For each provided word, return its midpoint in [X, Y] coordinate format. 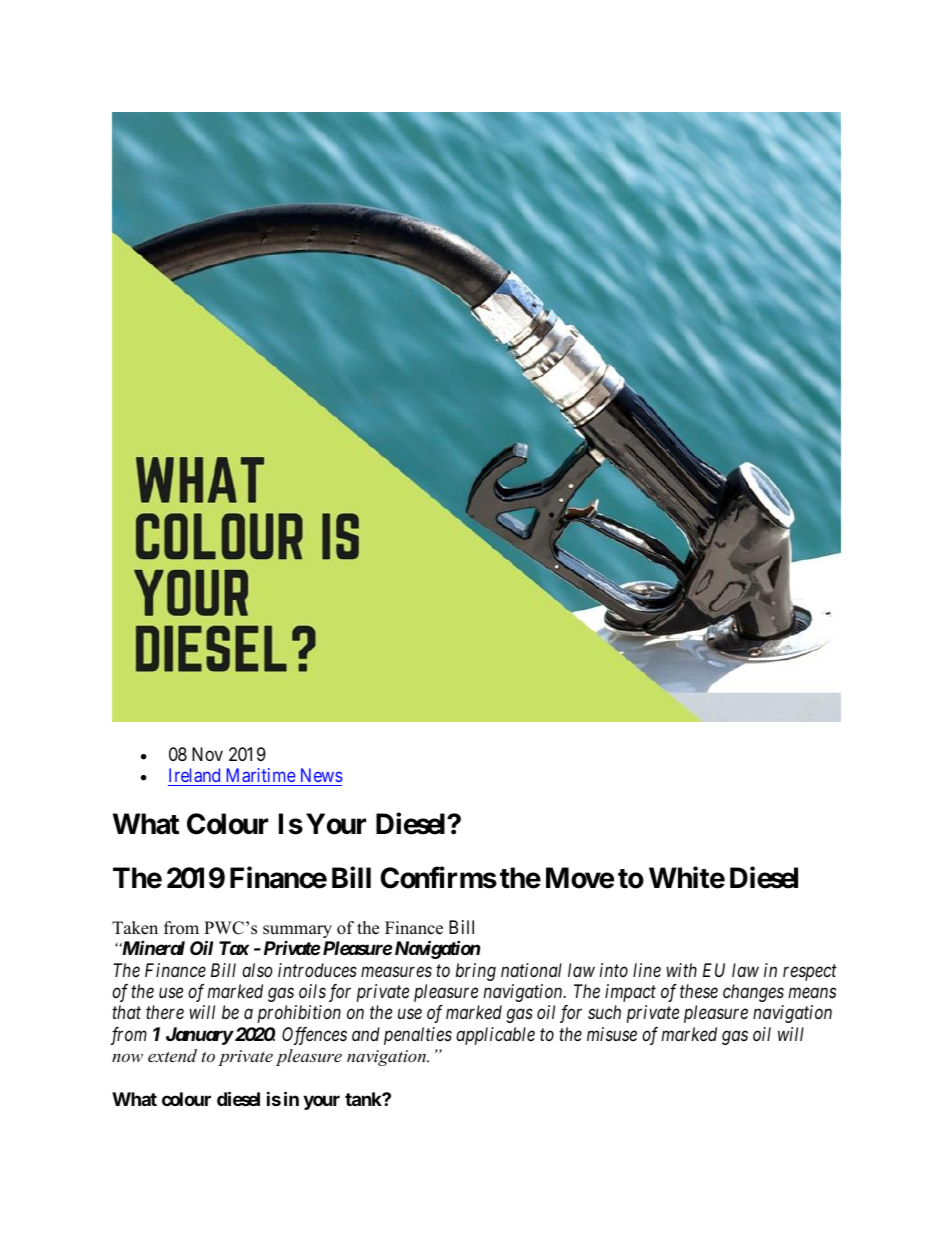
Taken [135, 928]
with [682, 970]
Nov [207, 754]
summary [297, 931]
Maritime [261, 775]
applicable [495, 1036]
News [322, 775]
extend [172, 1055]
